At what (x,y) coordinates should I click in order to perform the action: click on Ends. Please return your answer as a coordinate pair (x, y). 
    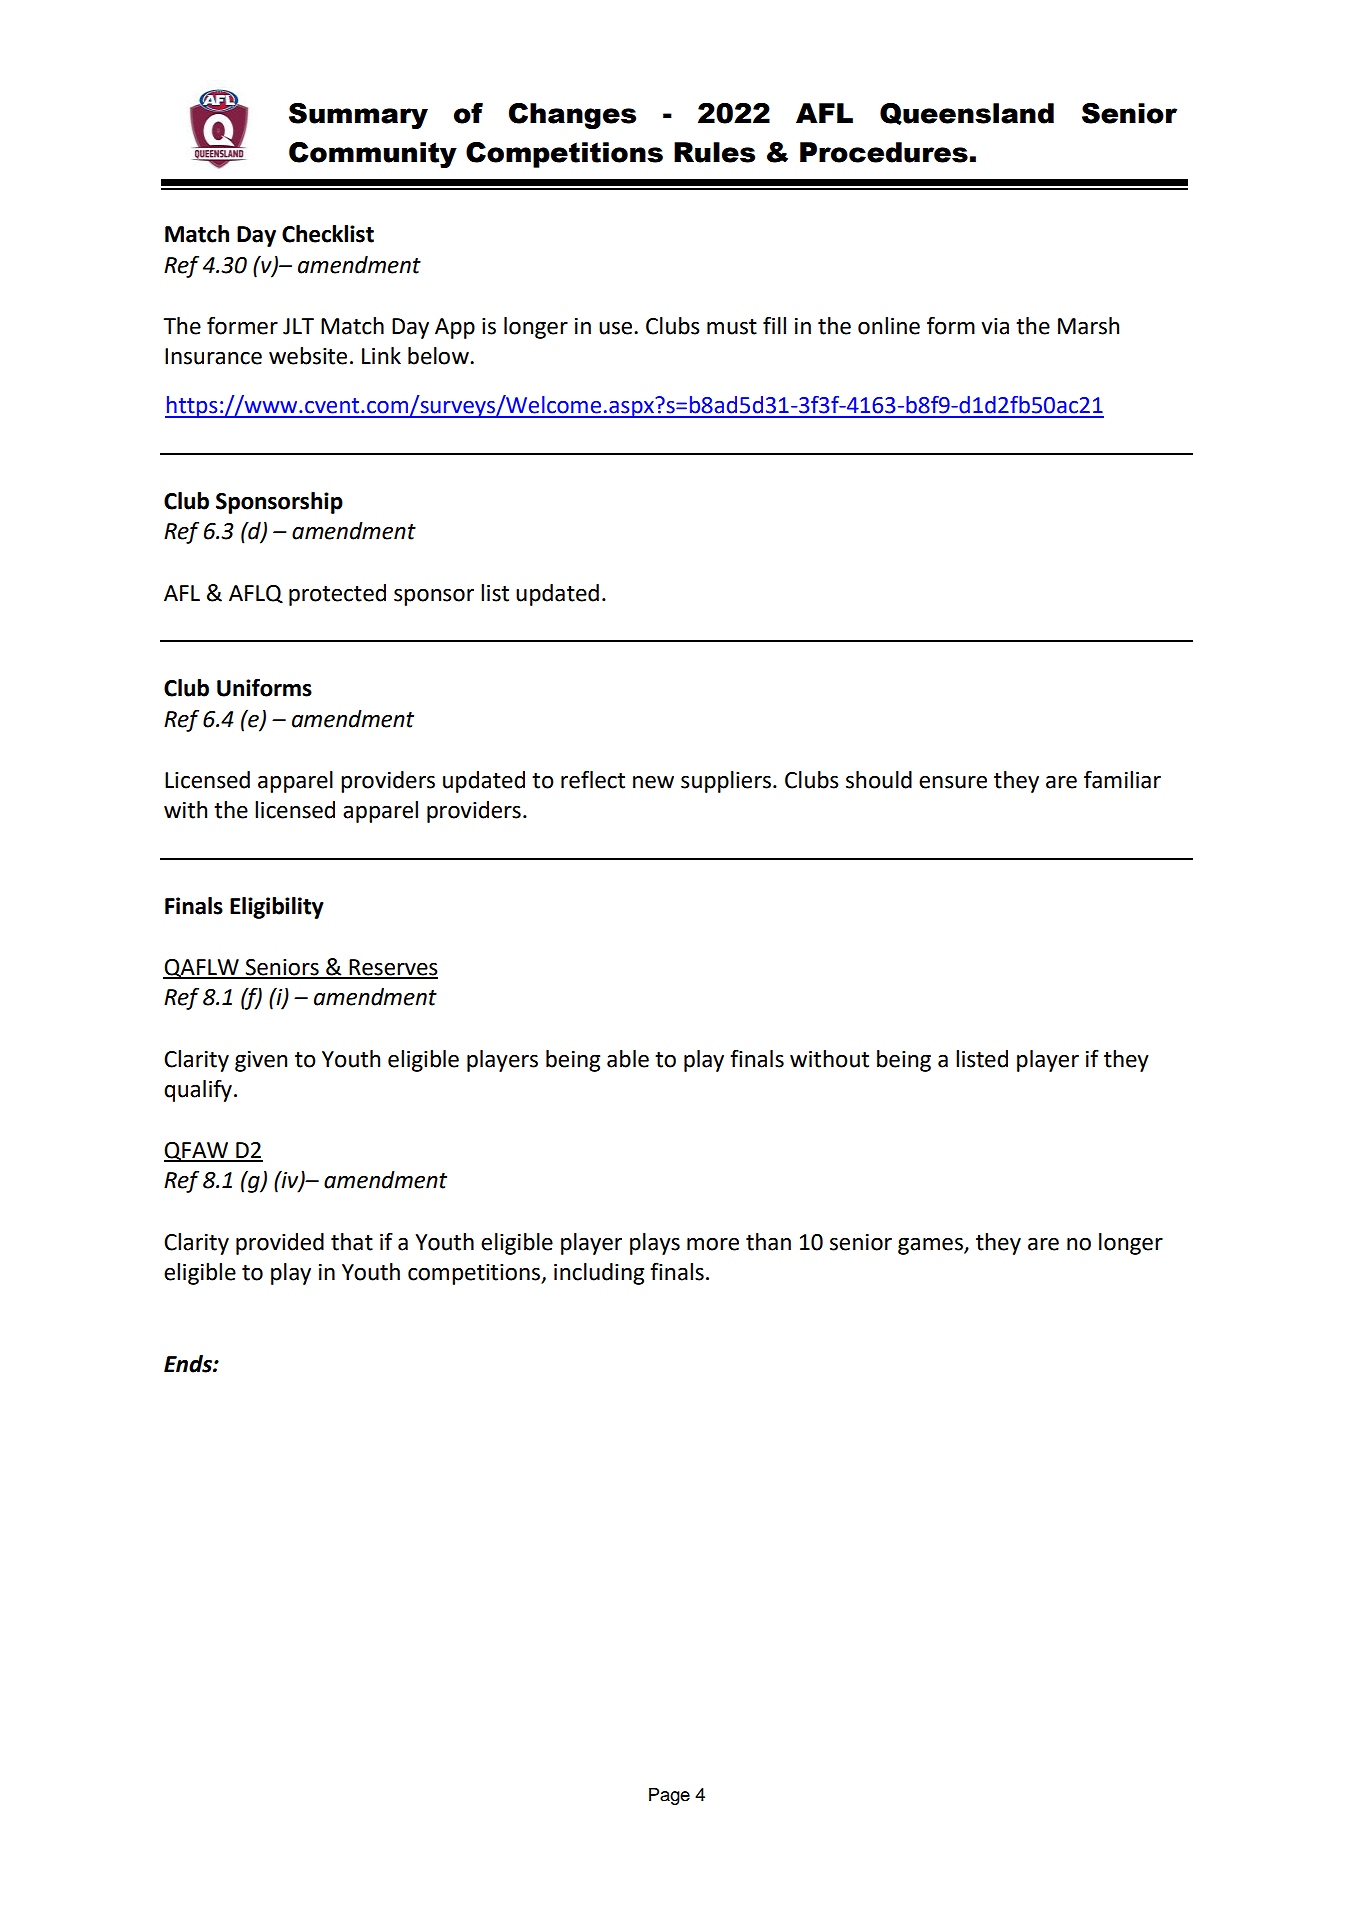
    Looking at the image, I should click on (189, 1364).
